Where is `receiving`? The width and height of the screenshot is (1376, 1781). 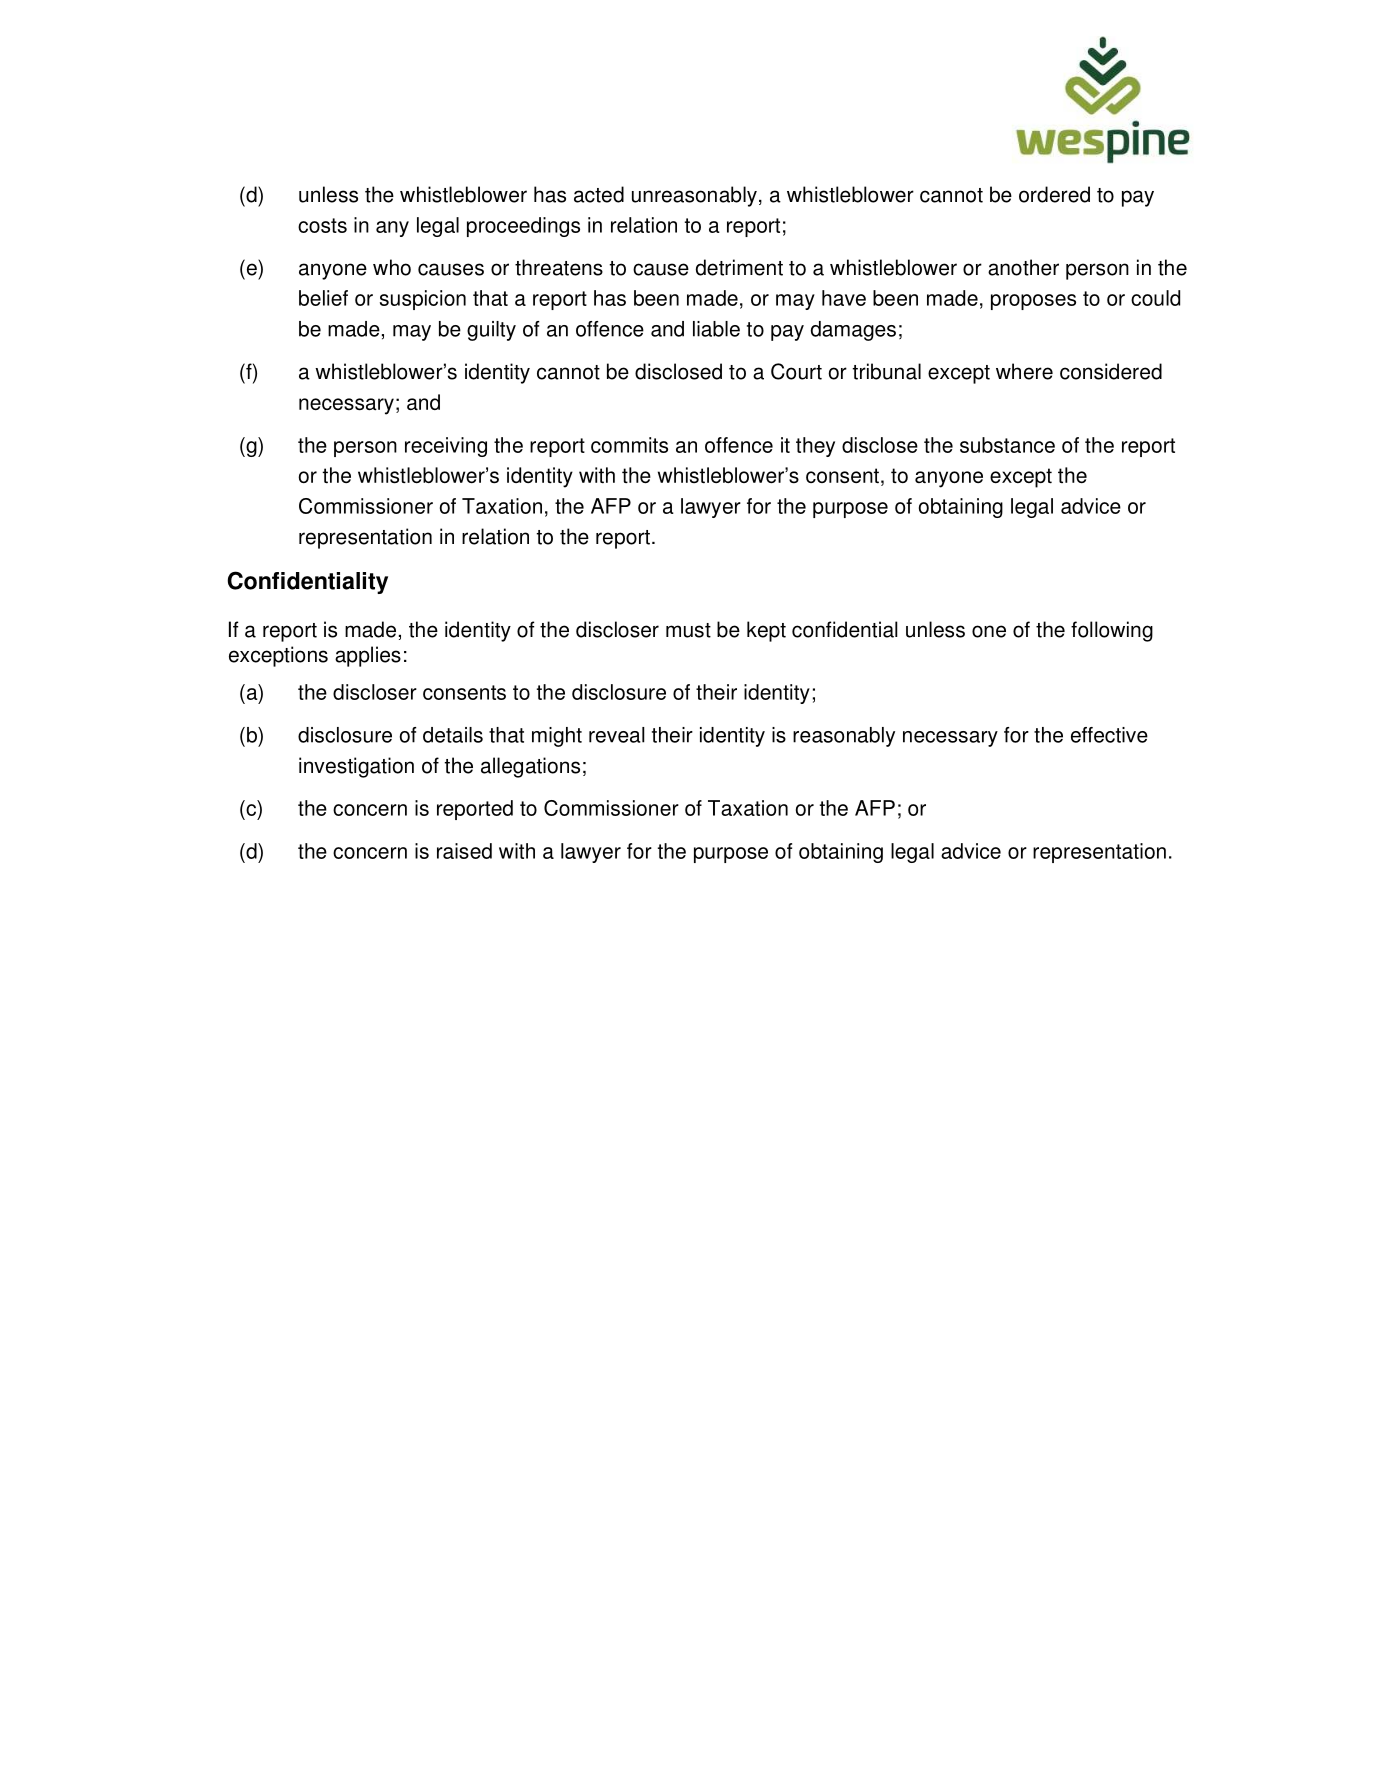 receiving is located at coordinates (446, 447).
